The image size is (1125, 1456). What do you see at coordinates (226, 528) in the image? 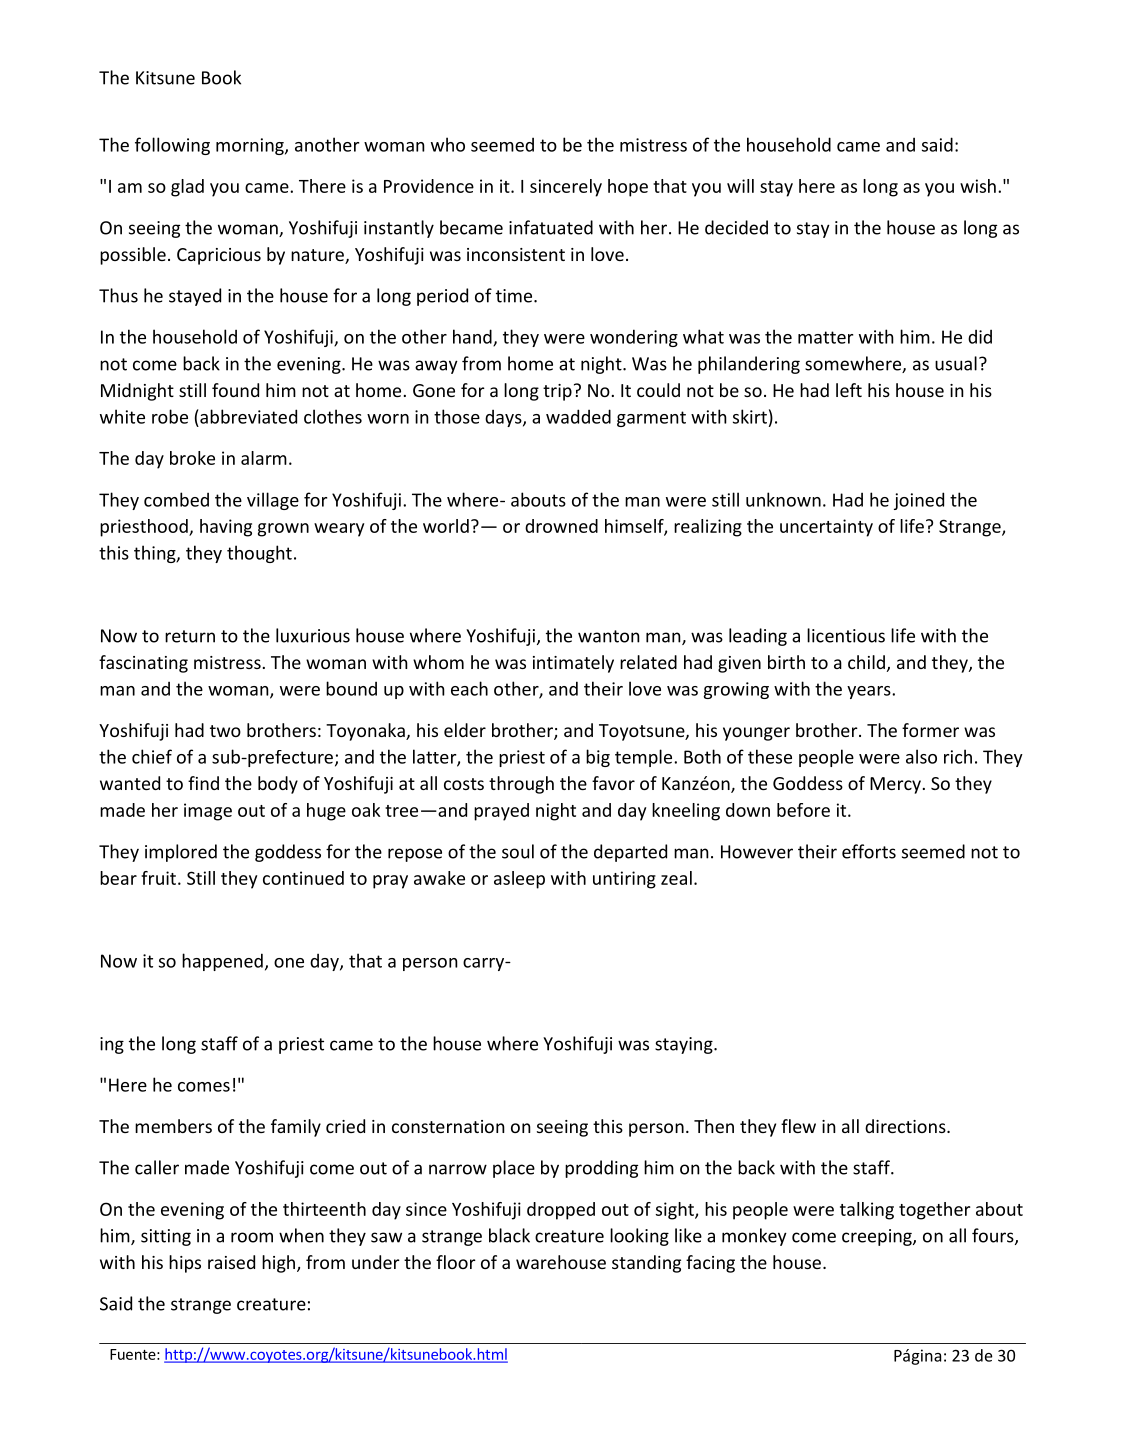
I see `having` at bounding box center [226, 528].
